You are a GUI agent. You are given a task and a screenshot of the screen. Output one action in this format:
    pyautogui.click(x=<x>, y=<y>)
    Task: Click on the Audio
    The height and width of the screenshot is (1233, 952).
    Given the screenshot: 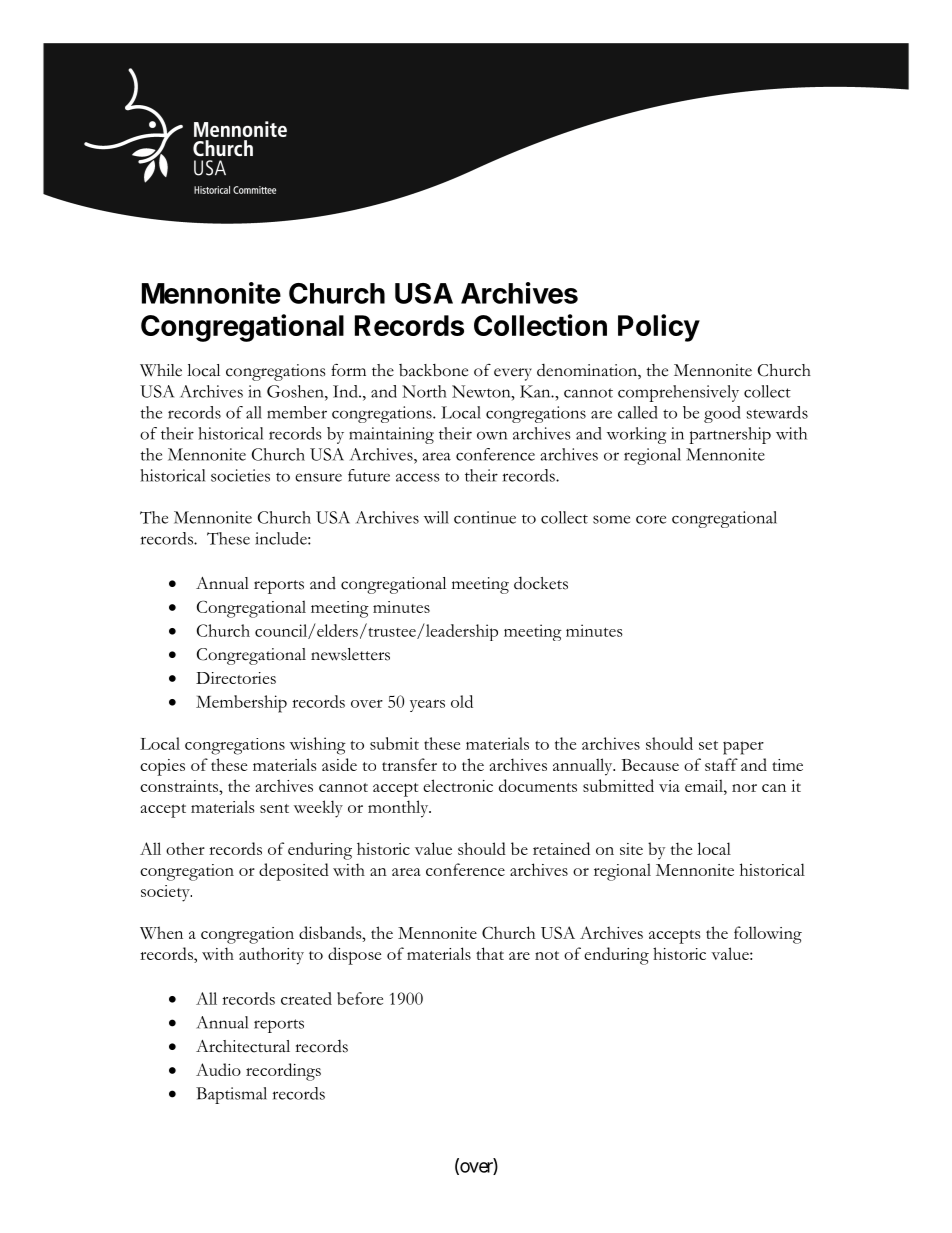 What is the action you would take?
    pyautogui.click(x=218, y=1069)
